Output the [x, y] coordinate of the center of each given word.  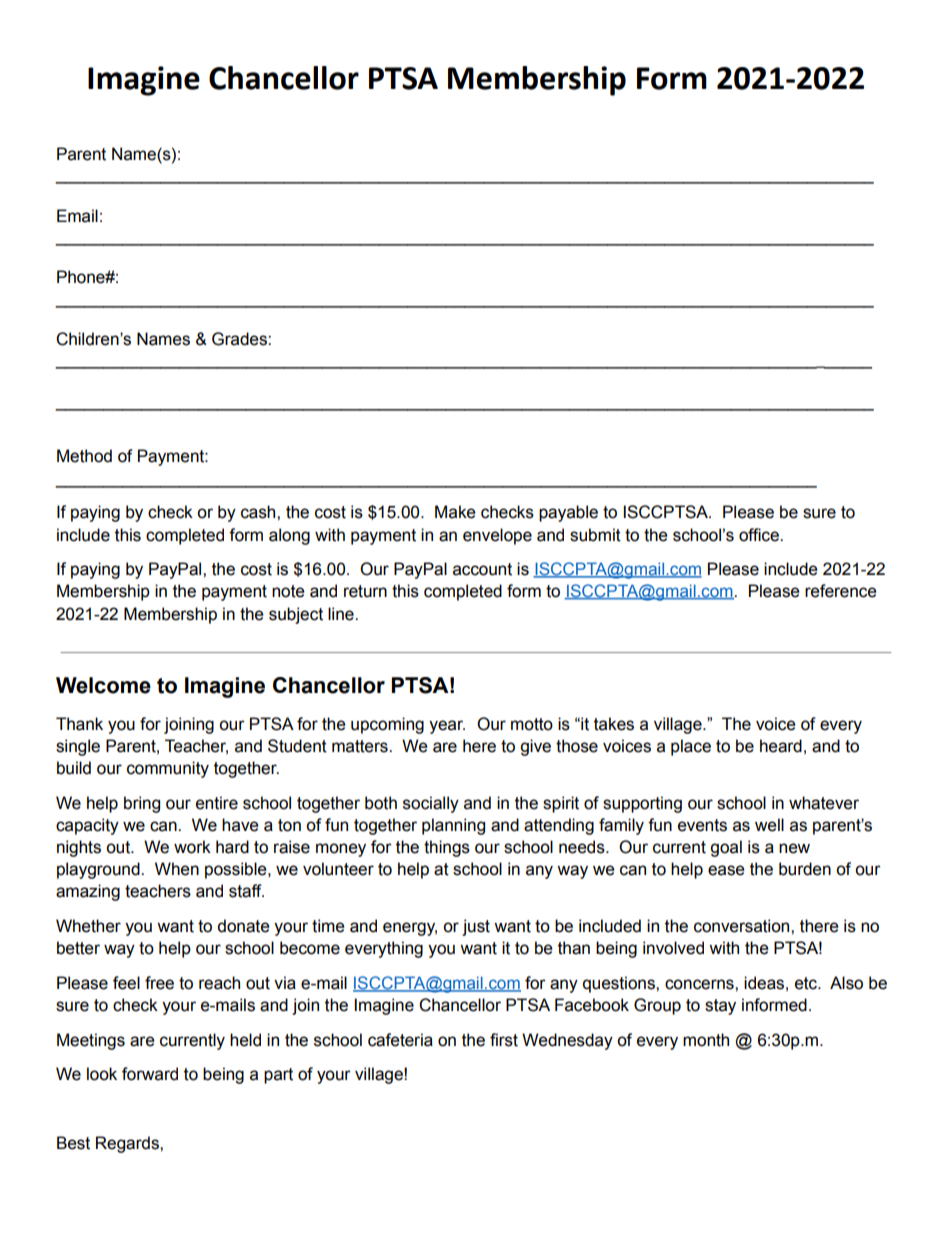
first [504, 1040]
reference [841, 591]
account [482, 569]
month [706, 1040]
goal [726, 848]
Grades [240, 339]
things [447, 848]
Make [455, 512]
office [760, 535]
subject [296, 615]
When [177, 869]
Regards [128, 1144]
